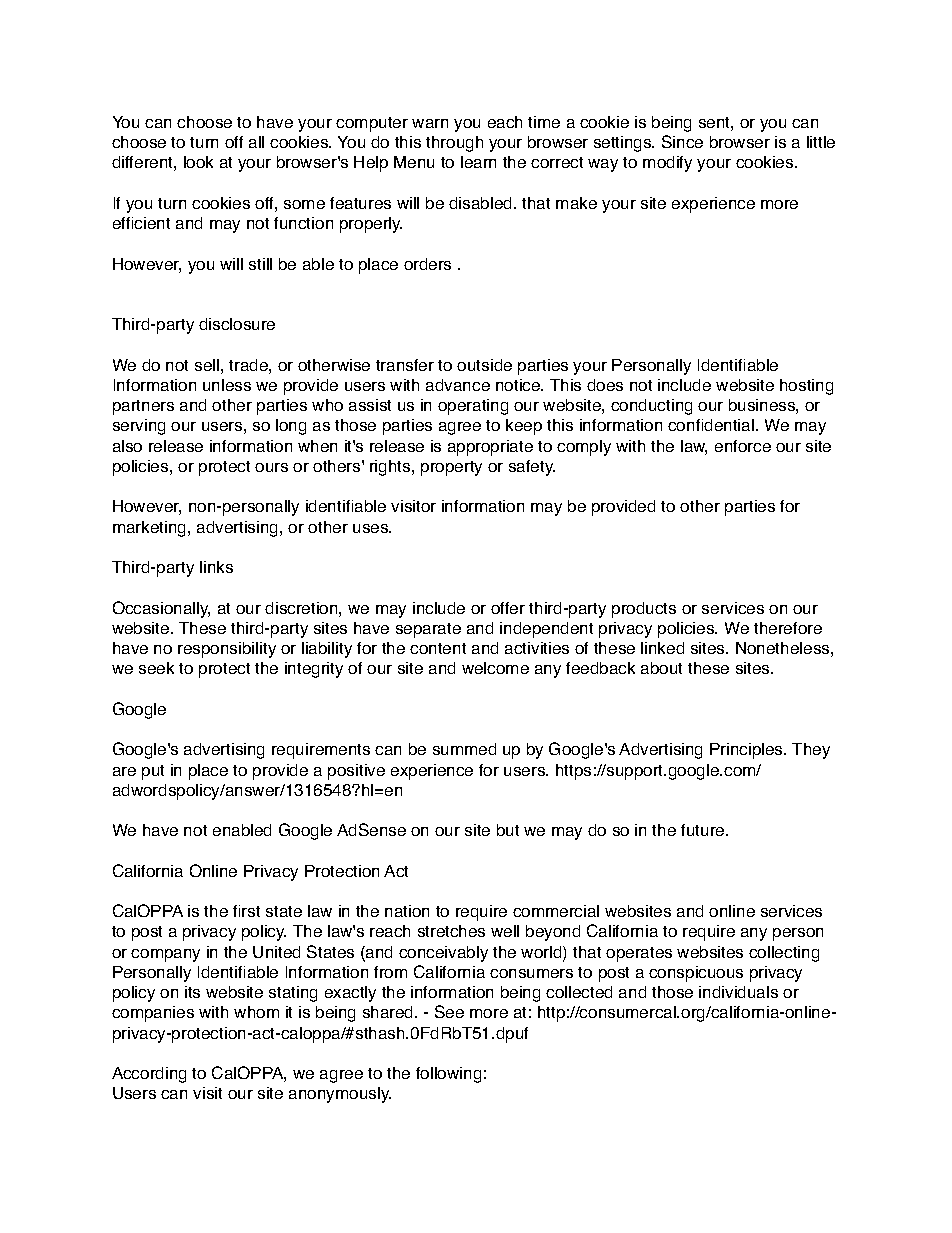  I want to click on learn, so click(478, 162).
